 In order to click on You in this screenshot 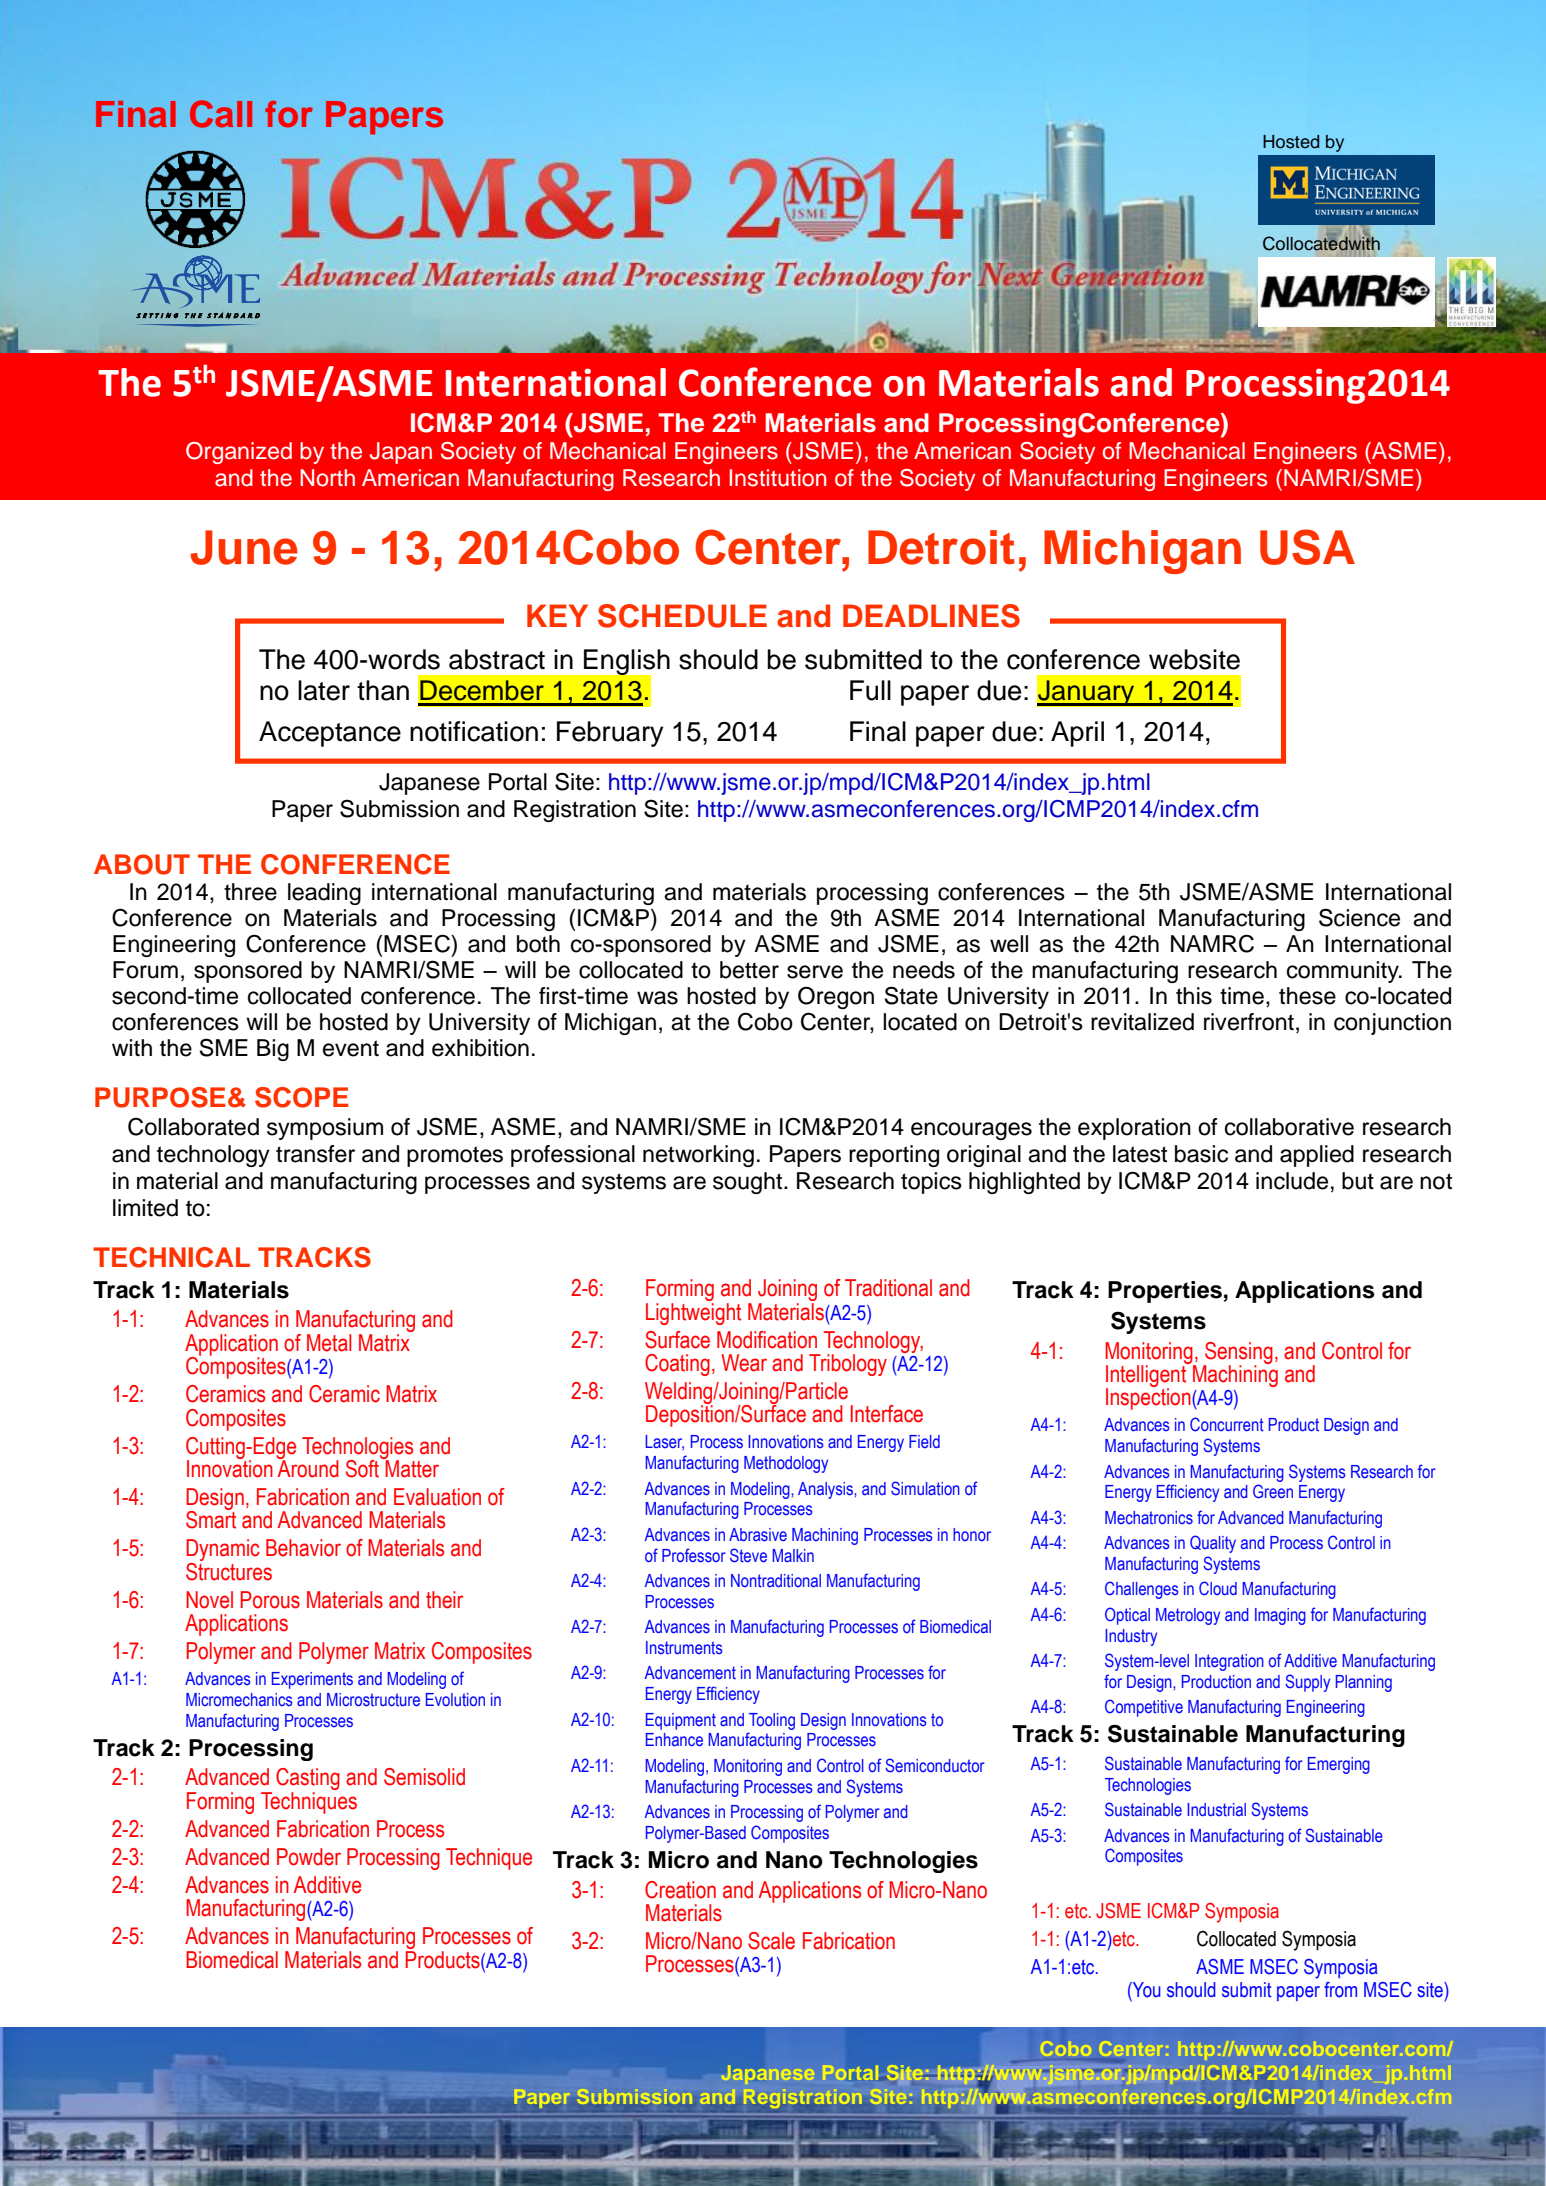, I will do `click(1146, 1990)`.
